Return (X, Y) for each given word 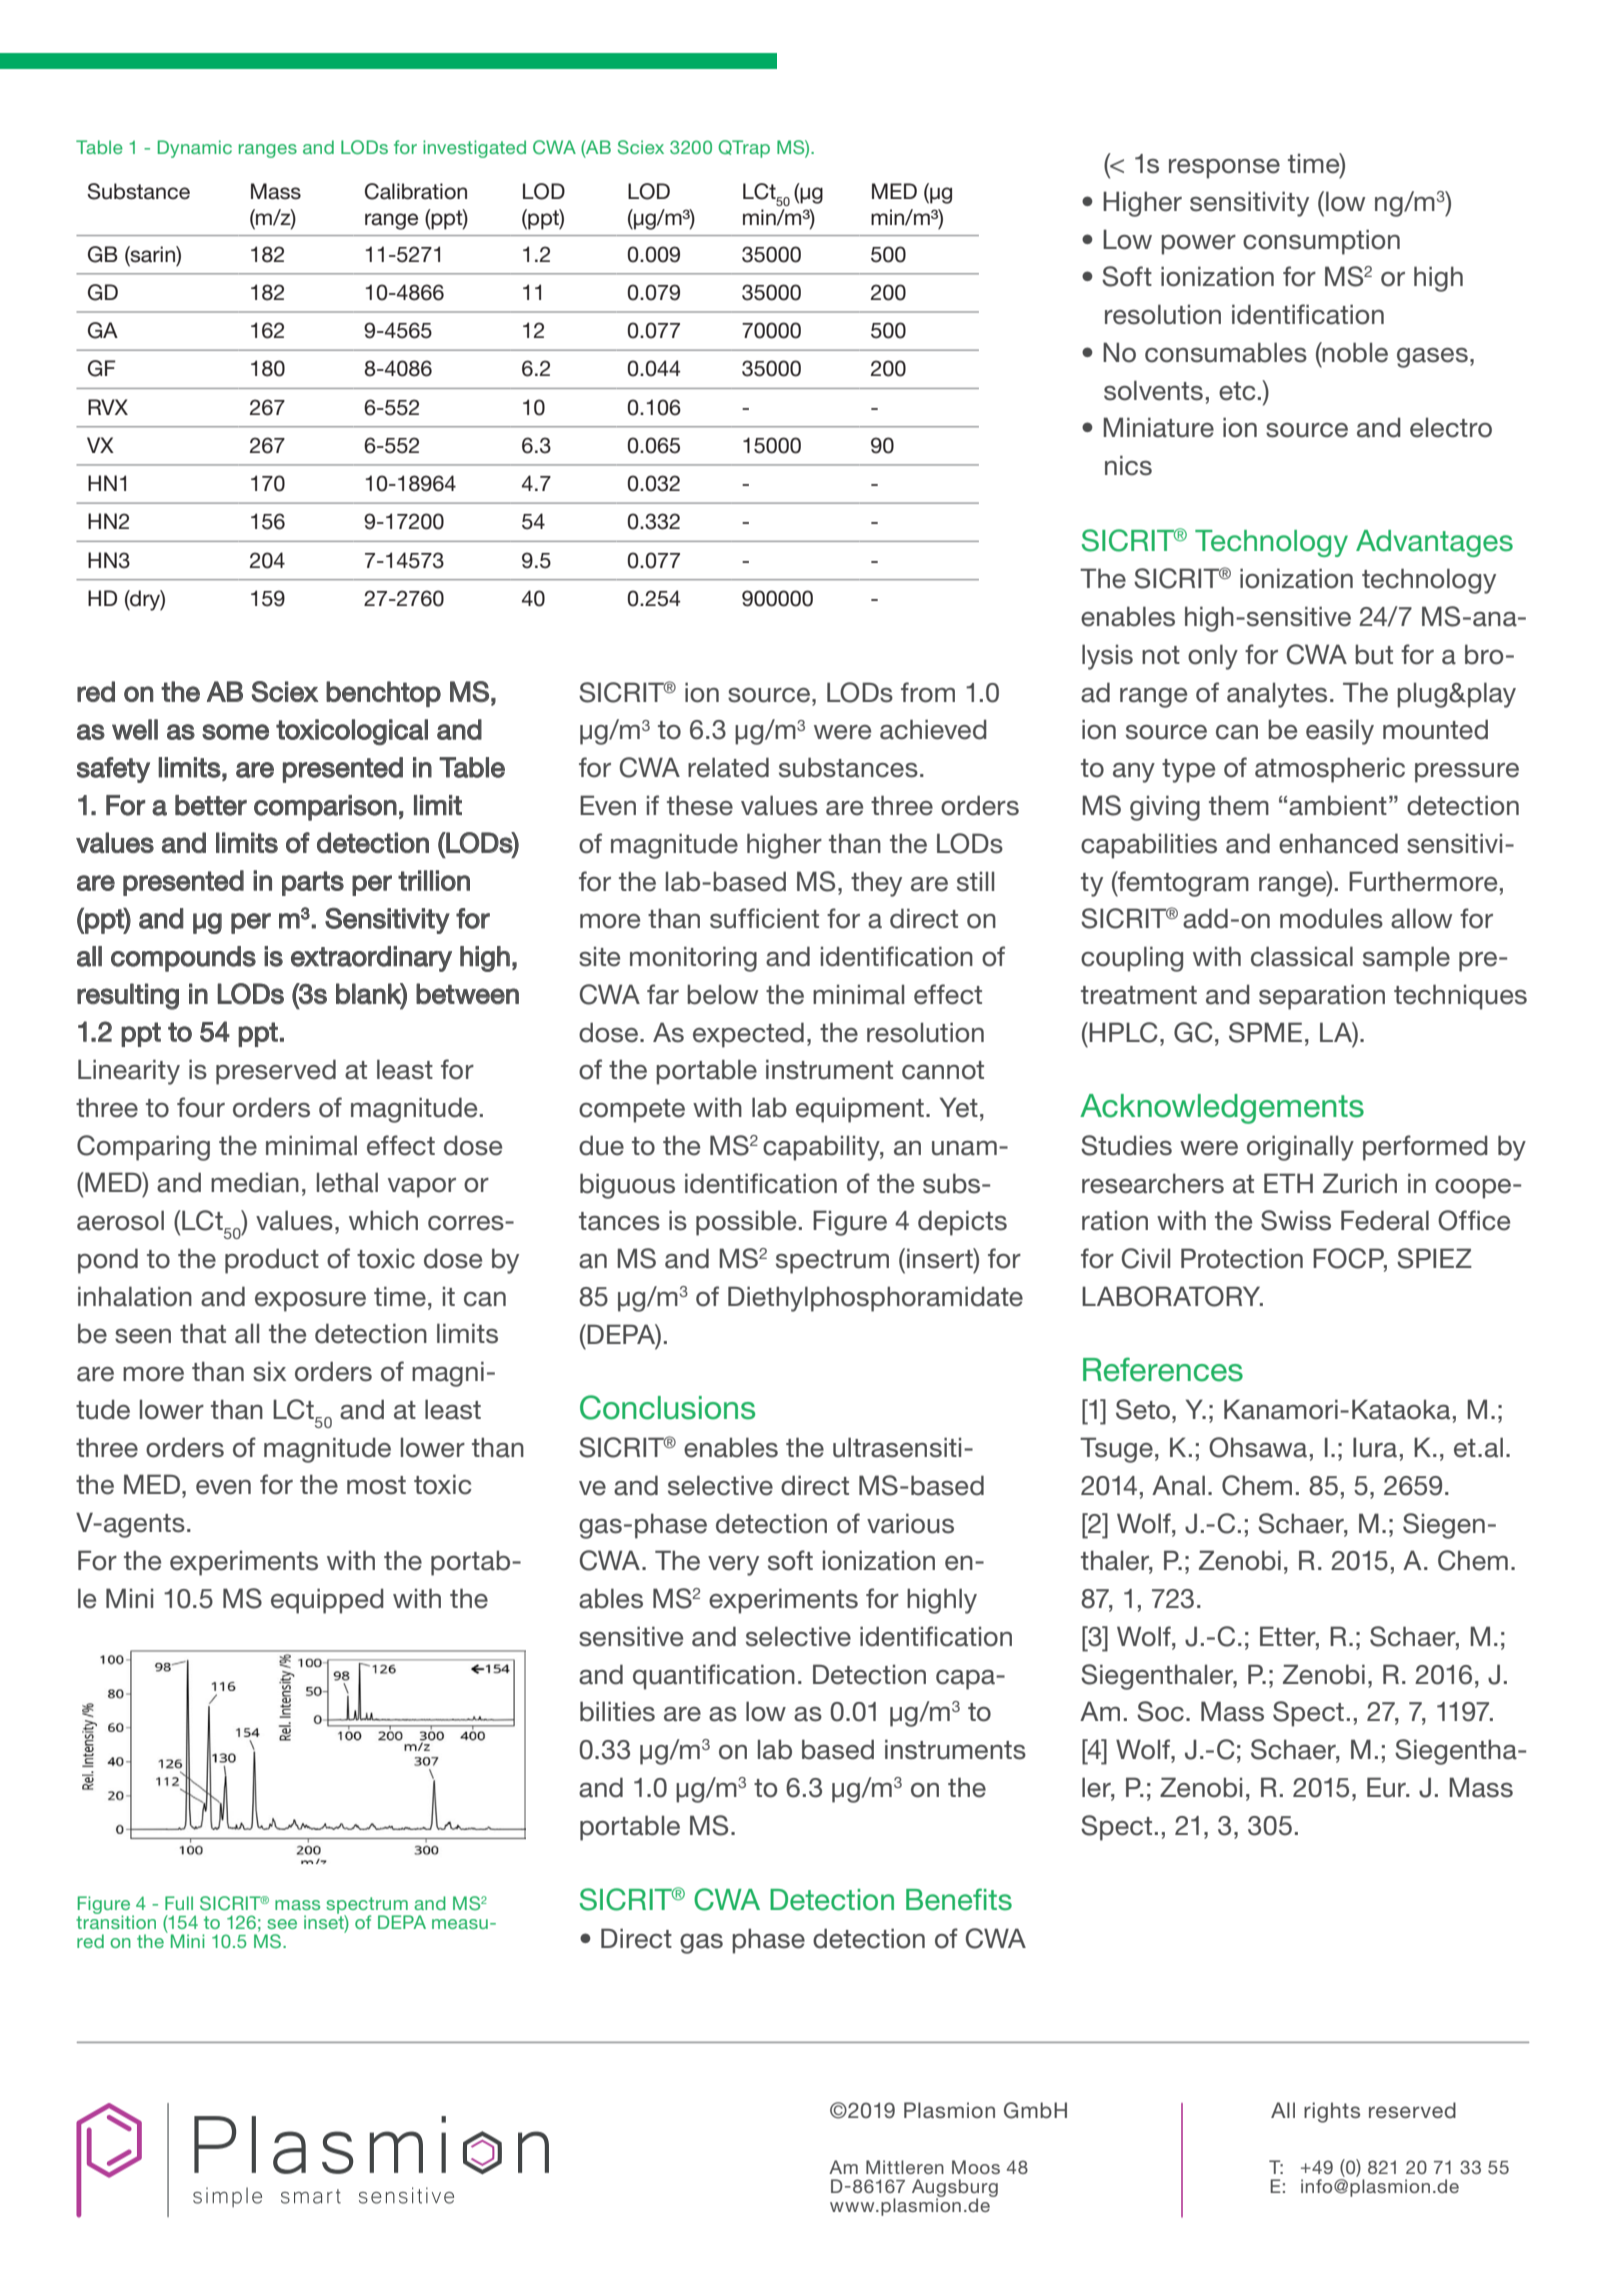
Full (179, 1903)
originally (1300, 1148)
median (255, 1182)
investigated (474, 149)
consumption (1321, 242)
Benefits (959, 1899)
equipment (860, 1110)
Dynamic (195, 149)
